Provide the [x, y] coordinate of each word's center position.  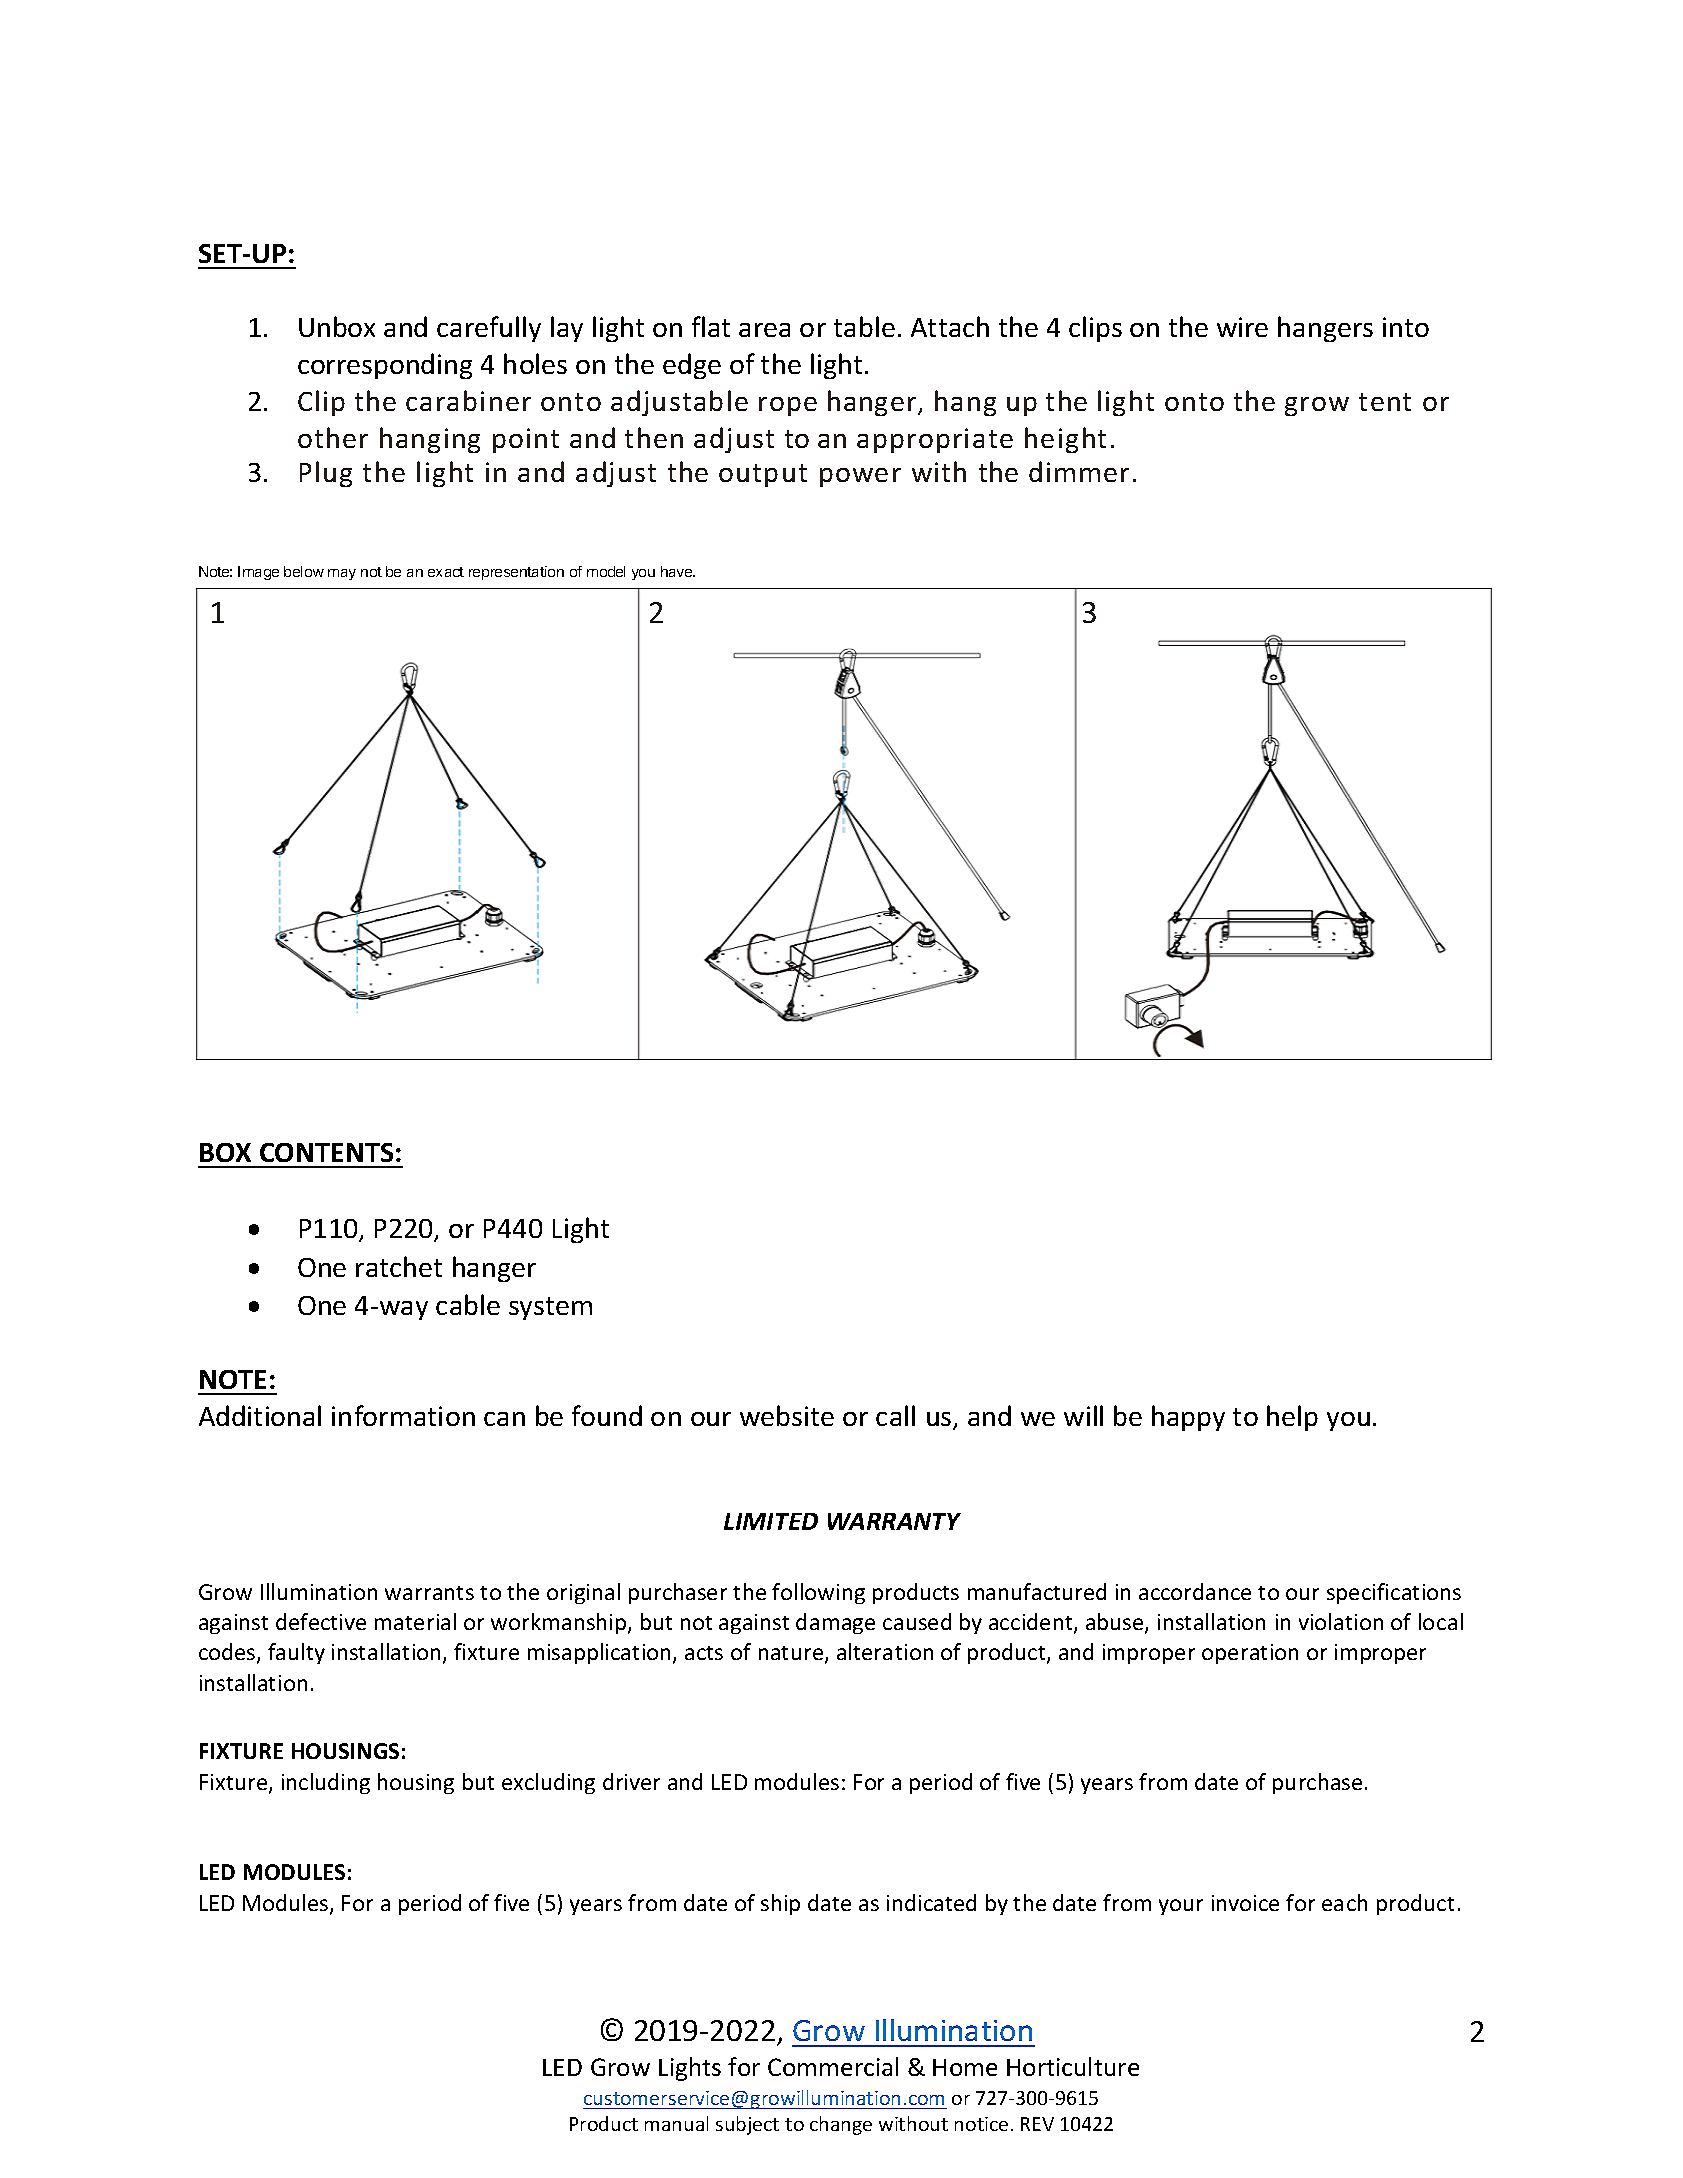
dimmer [1079, 471]
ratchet [399, 1266]
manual [676, 2123]
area [764, 330]
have [678, 571]
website [787, 1415]
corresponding [385, 366]
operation [1250, 1654]
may [342, 574]
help [1292, 1418]
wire [1242, 327]
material [415, 1621]
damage [835, 1623]
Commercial [833, 2066]
